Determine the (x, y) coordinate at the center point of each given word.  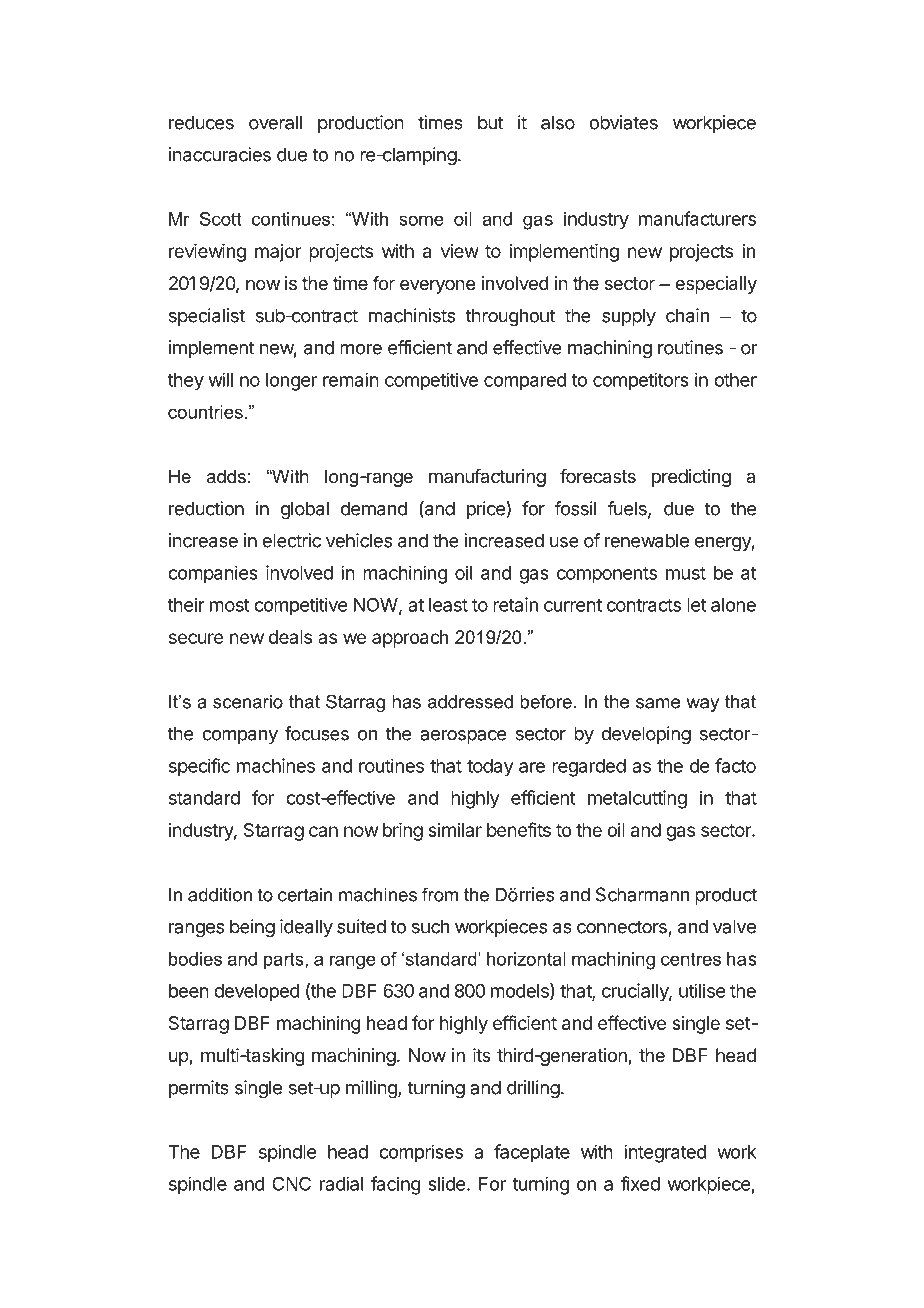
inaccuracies (220, 154)
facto (735, 765)
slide (446, 1183)
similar (455, 830)
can (323, 831)
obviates (623, 122)
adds (226, 476)
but (490, 122)
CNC (291, 1183)
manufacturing (487, 478)
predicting (691, 478)
